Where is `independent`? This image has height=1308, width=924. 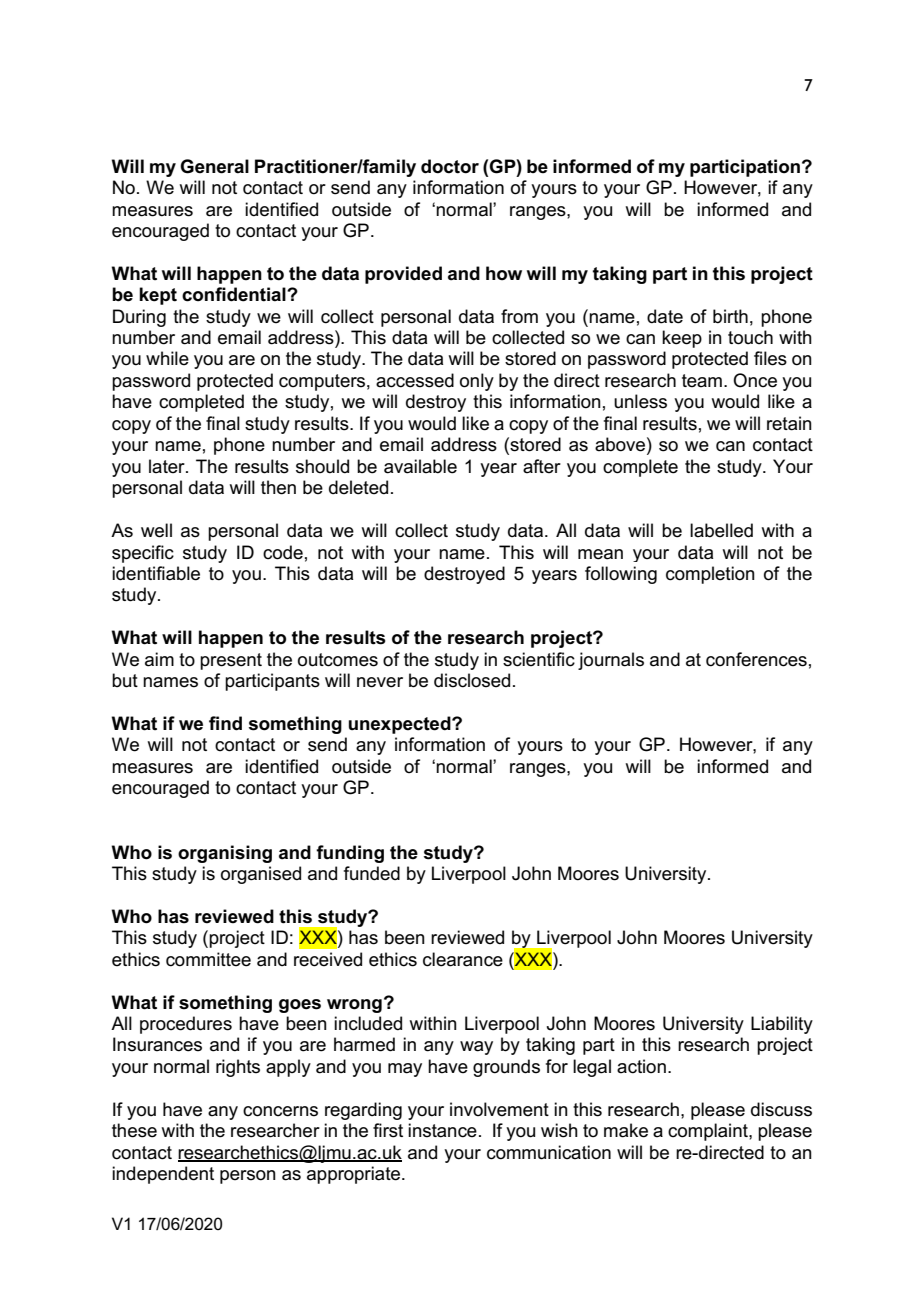
independent is located at coordinates (163, 1175).
